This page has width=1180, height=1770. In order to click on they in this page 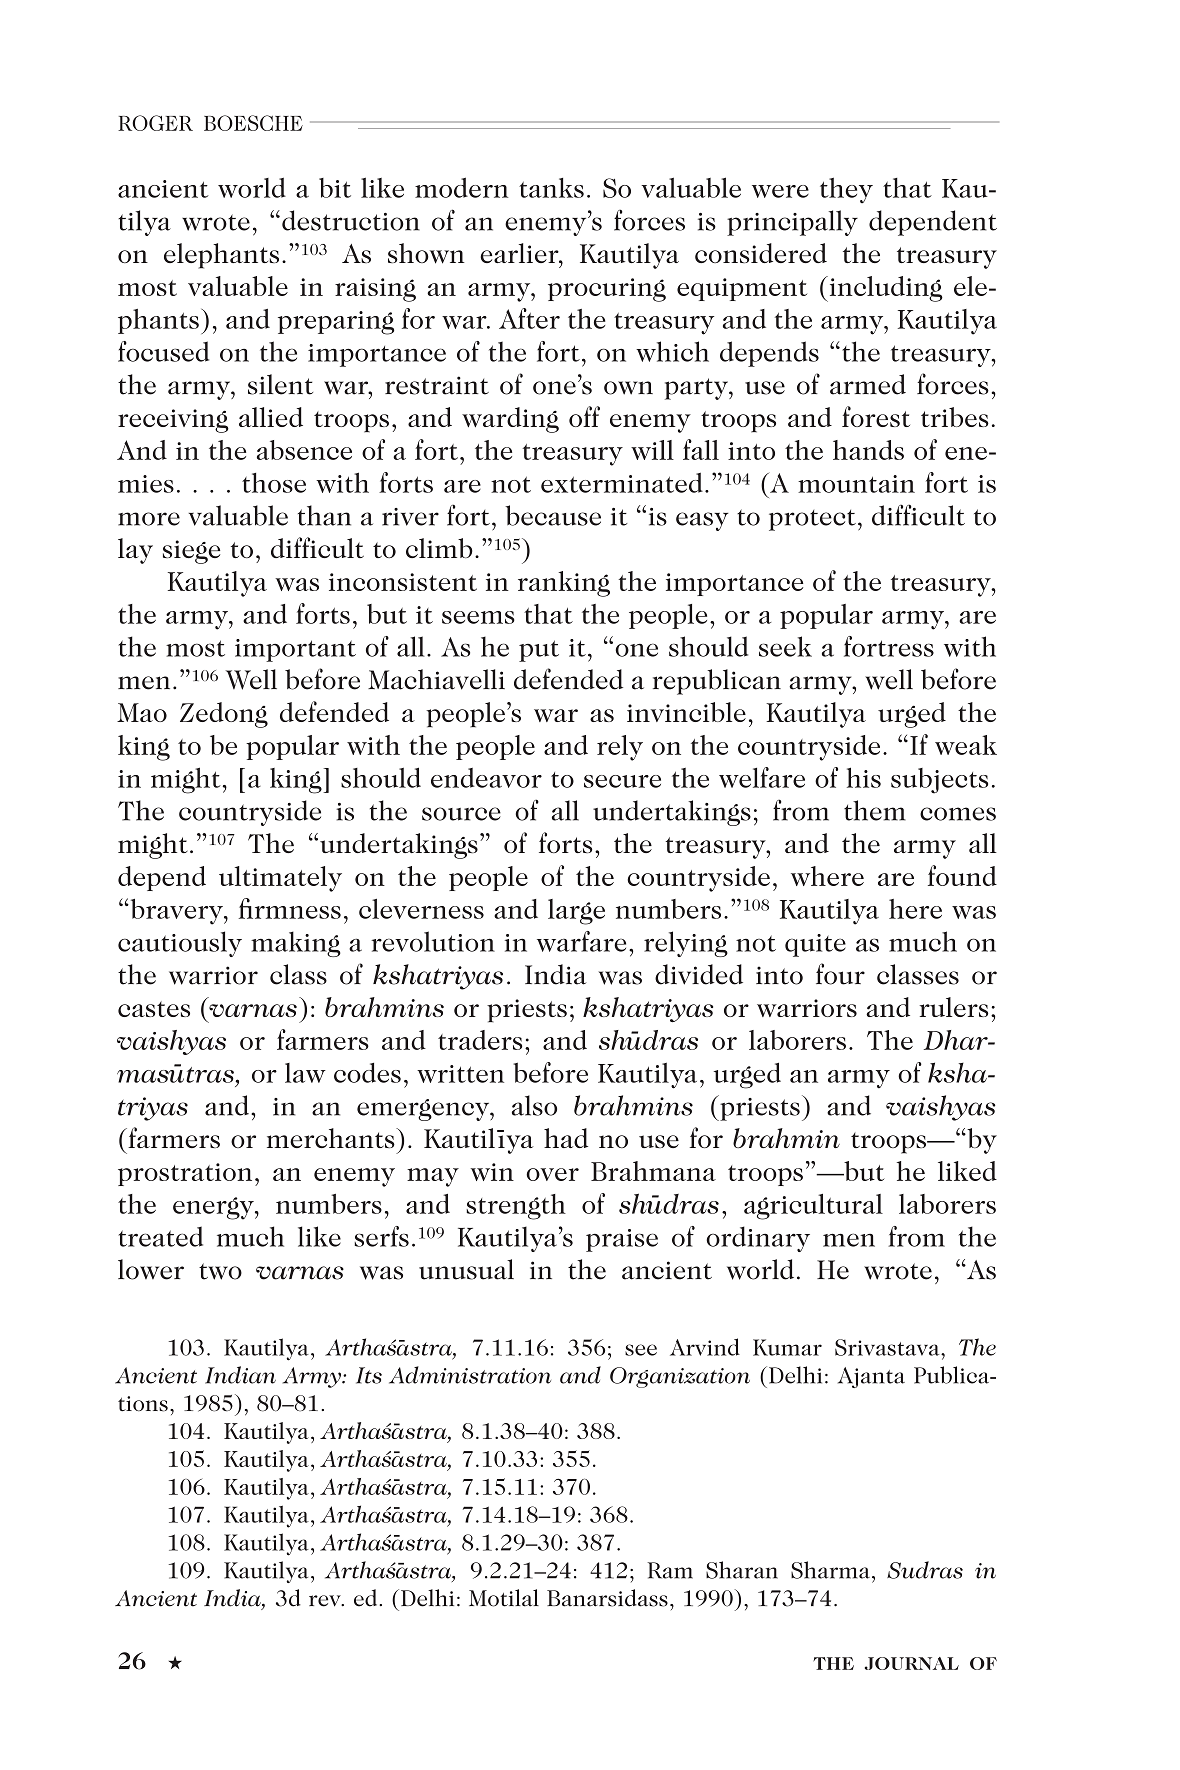, I will do `click(846, 190)`.
